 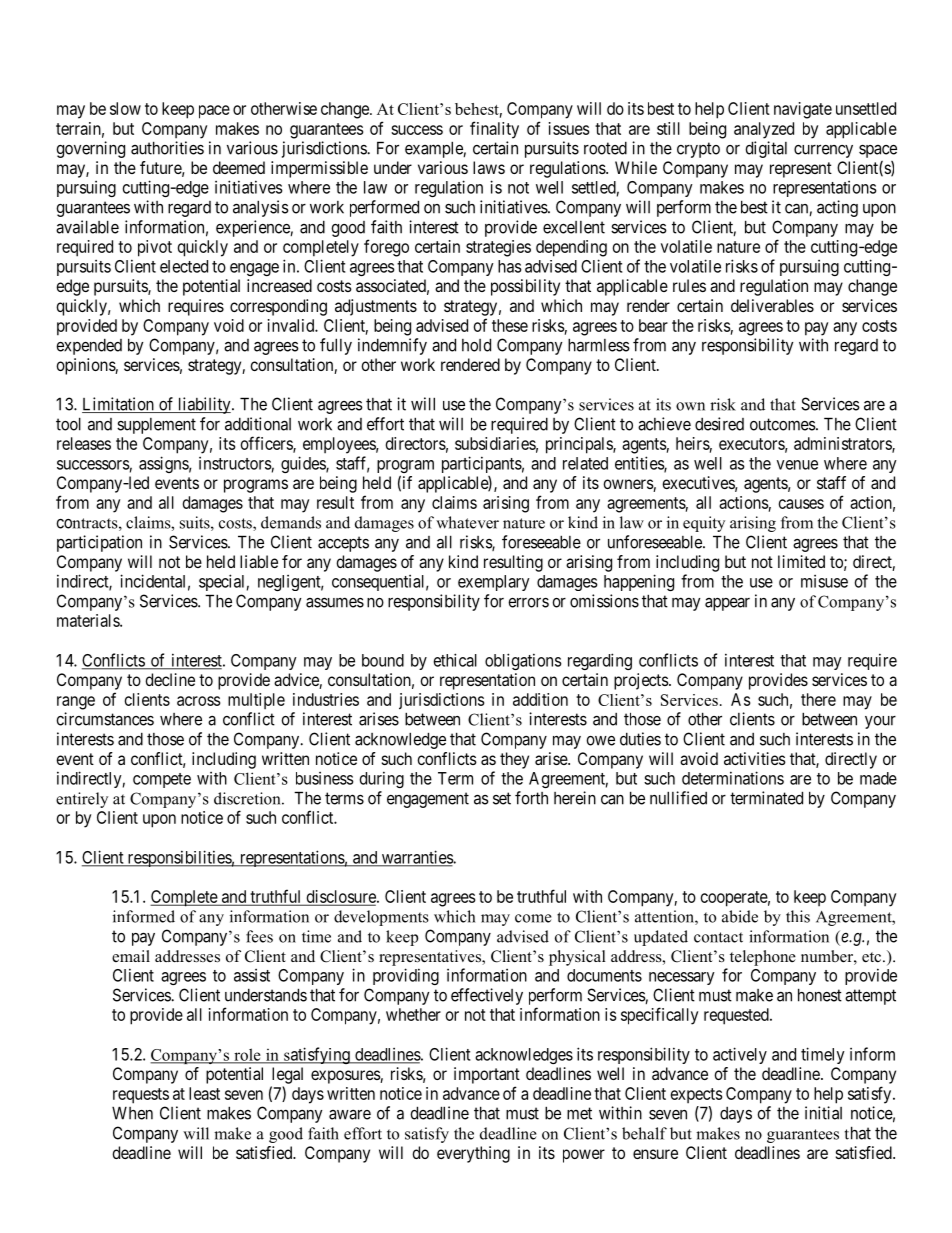 What do you see at coordinates (467, 522) in the screenshot?
I see `whatever` at bounding box center [467, 522].
